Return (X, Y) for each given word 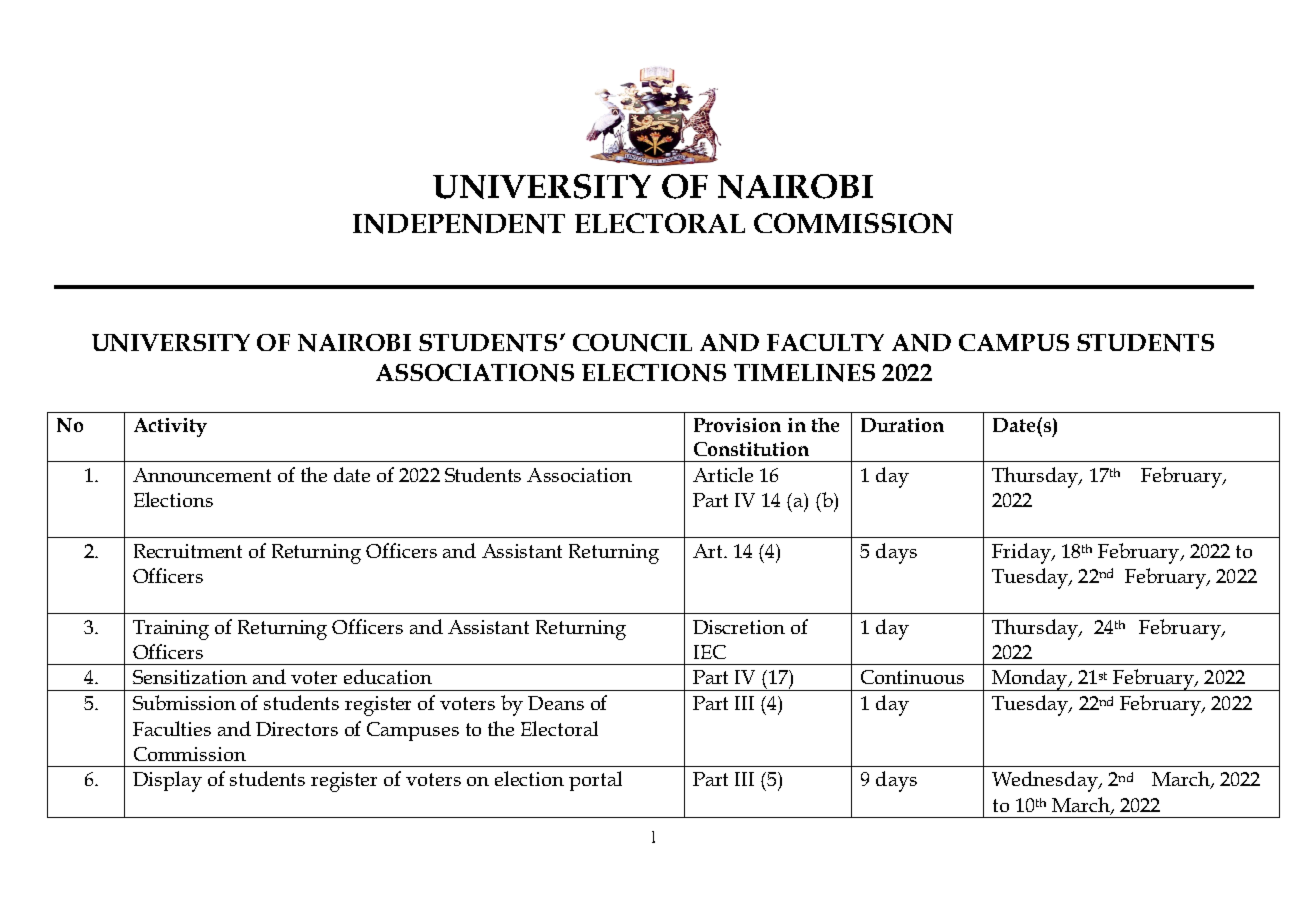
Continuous (912, 677)
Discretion (739, 627)
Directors (297, 729)
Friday (1022, 553)
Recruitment (188, 551)
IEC (710, 652)
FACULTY (825, 342)
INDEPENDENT (459, 224)
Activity (170, 427)
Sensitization (190, 677)
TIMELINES (804, 373)
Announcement (202, 475)
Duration (902, 425)
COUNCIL (632, 343)
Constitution (751, 449)
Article (723, 474)
